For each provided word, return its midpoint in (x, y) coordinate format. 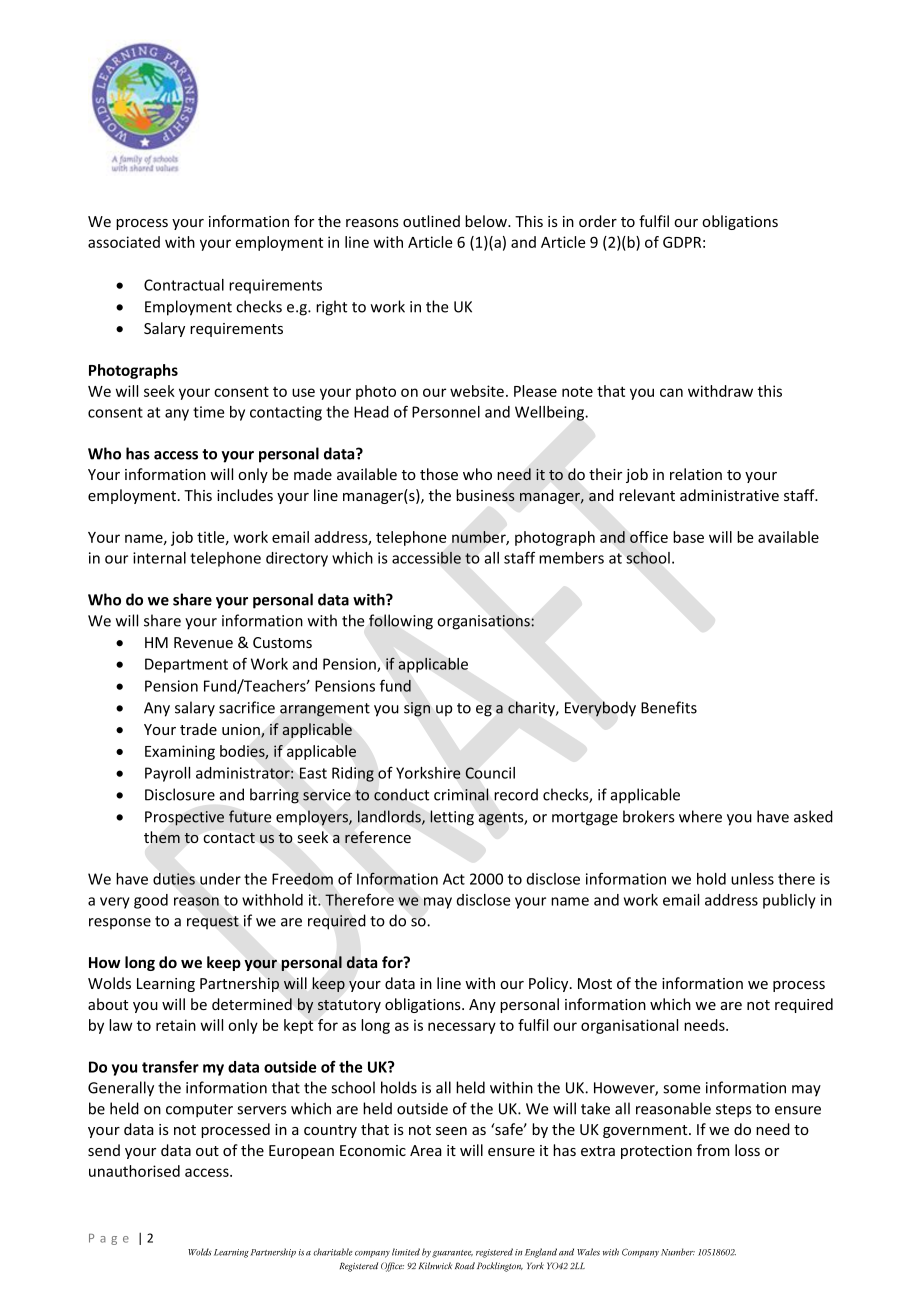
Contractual (184, 285)
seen (451, 1131)
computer (199, 1111)
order (598, 221)
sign (417, 709)
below (487, 221)
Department (186, 665)
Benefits (669, 707)
